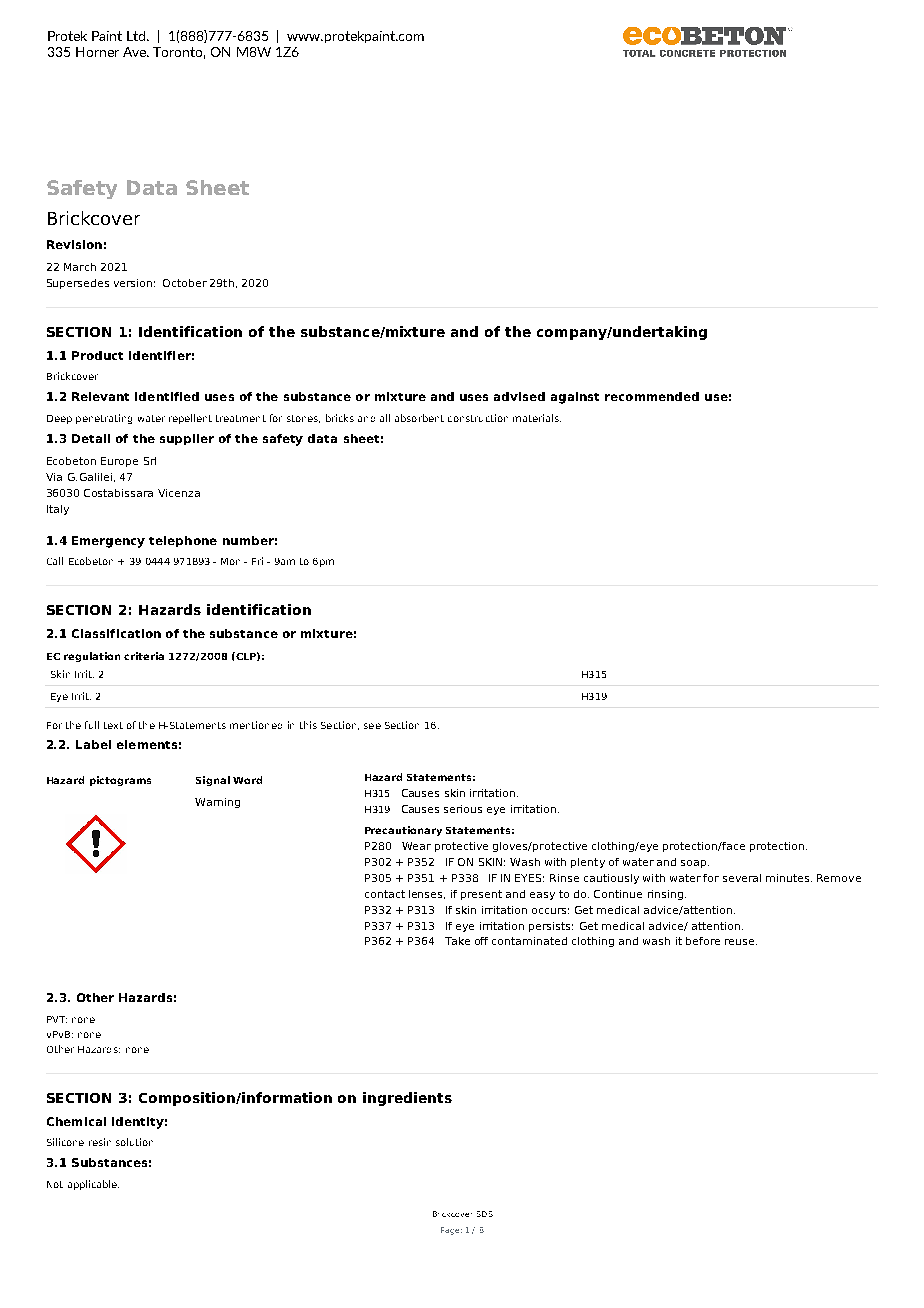 Image resolution: width=924 pixels, height=1308 pixels. I want to click on against, so click(575, 398).
